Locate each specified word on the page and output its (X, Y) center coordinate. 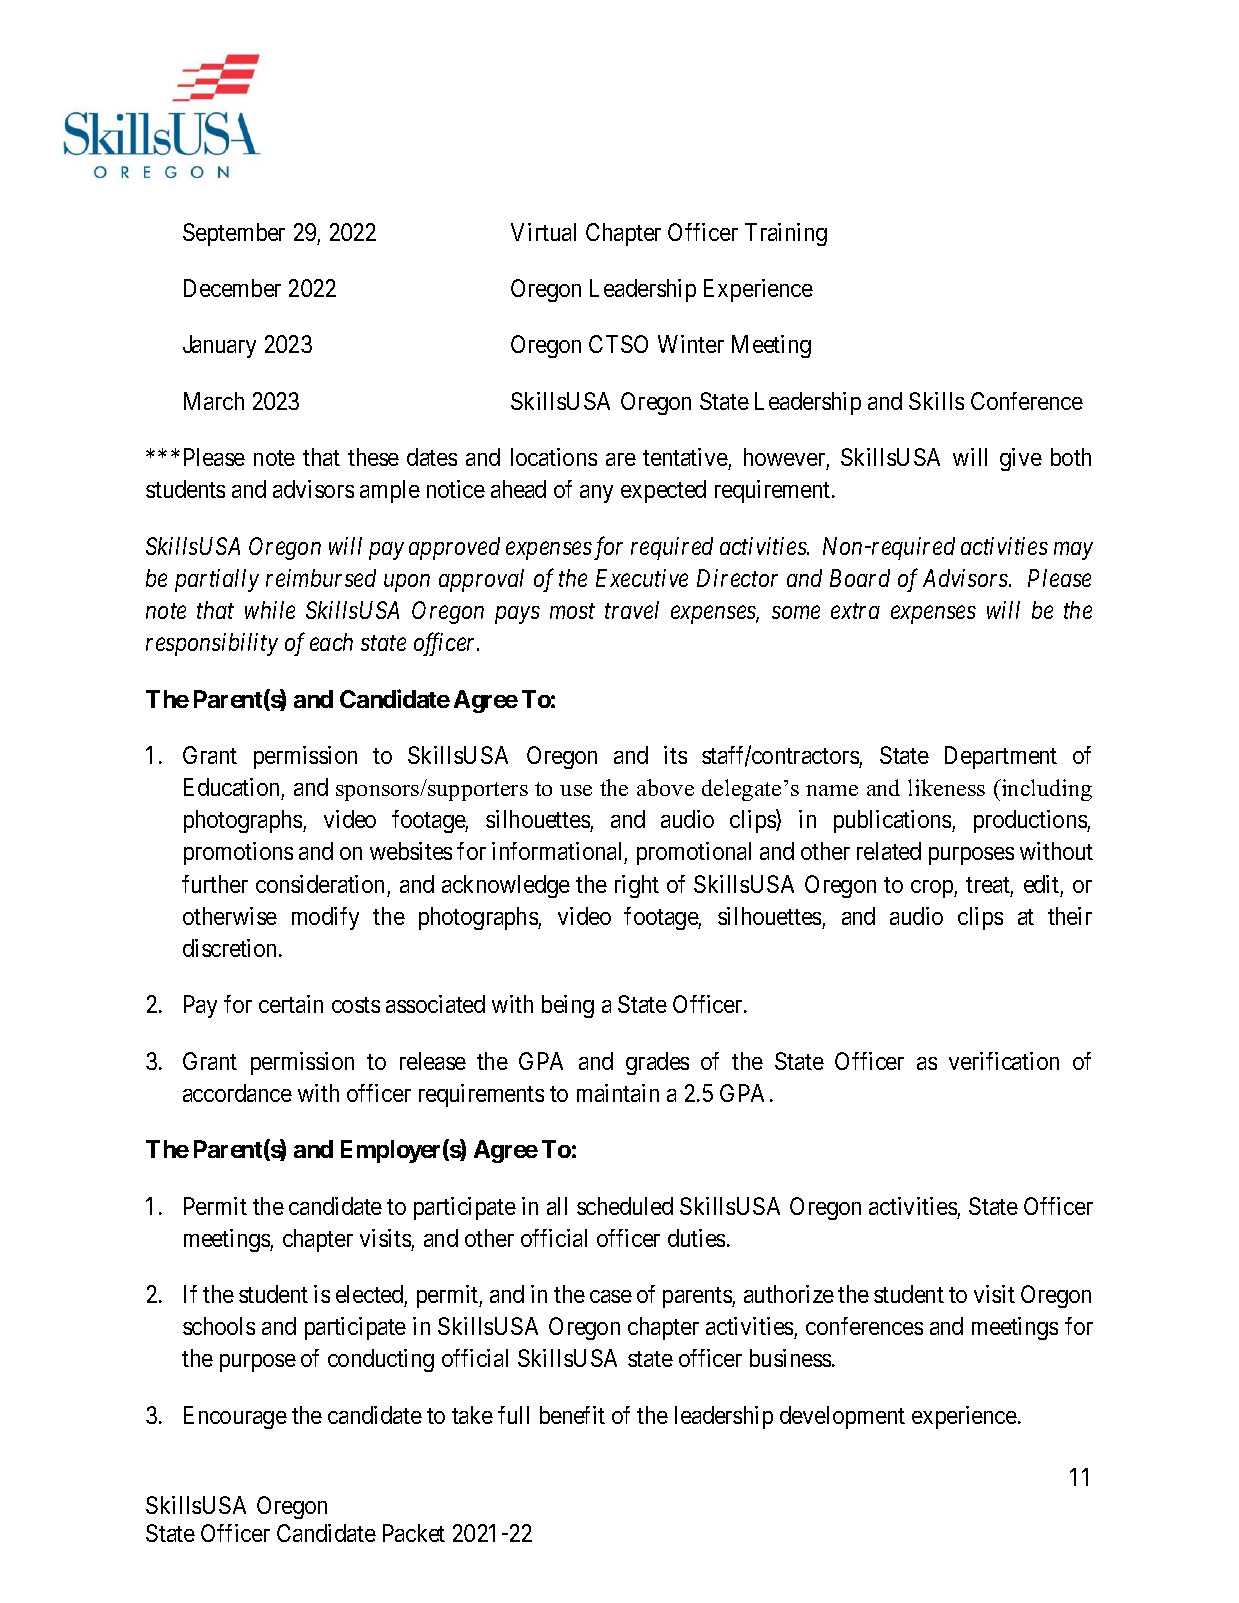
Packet (414, 1533)
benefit (572, 1415)
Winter (691, 344)
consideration (320, 884)
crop (933, 889)
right (637, 886)
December (232, 288)
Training (786, 234)
